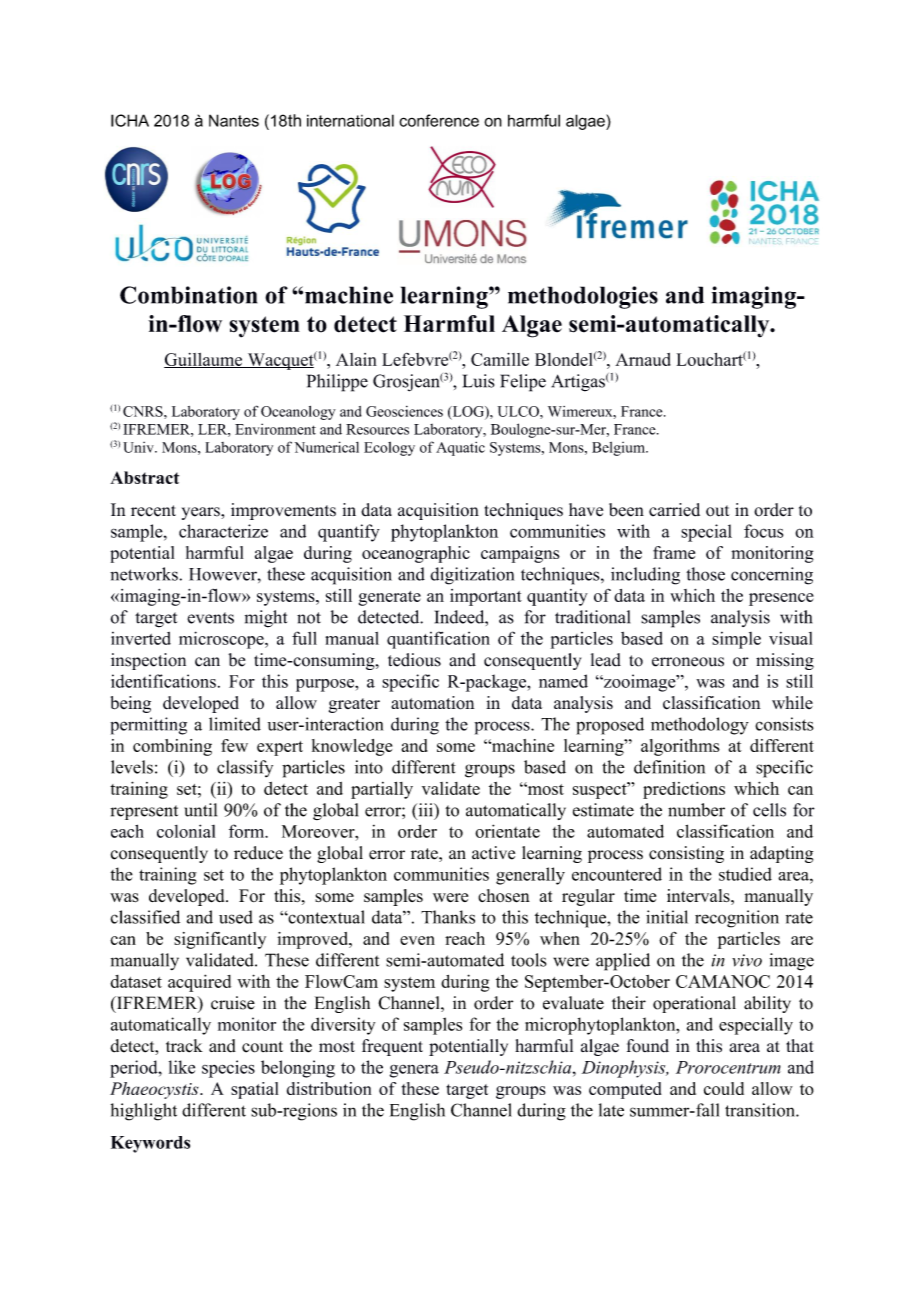  What do you see at coordinates (583, 297) in the screenshot?
I see `methodologies` at bounding box center [583, 297].
